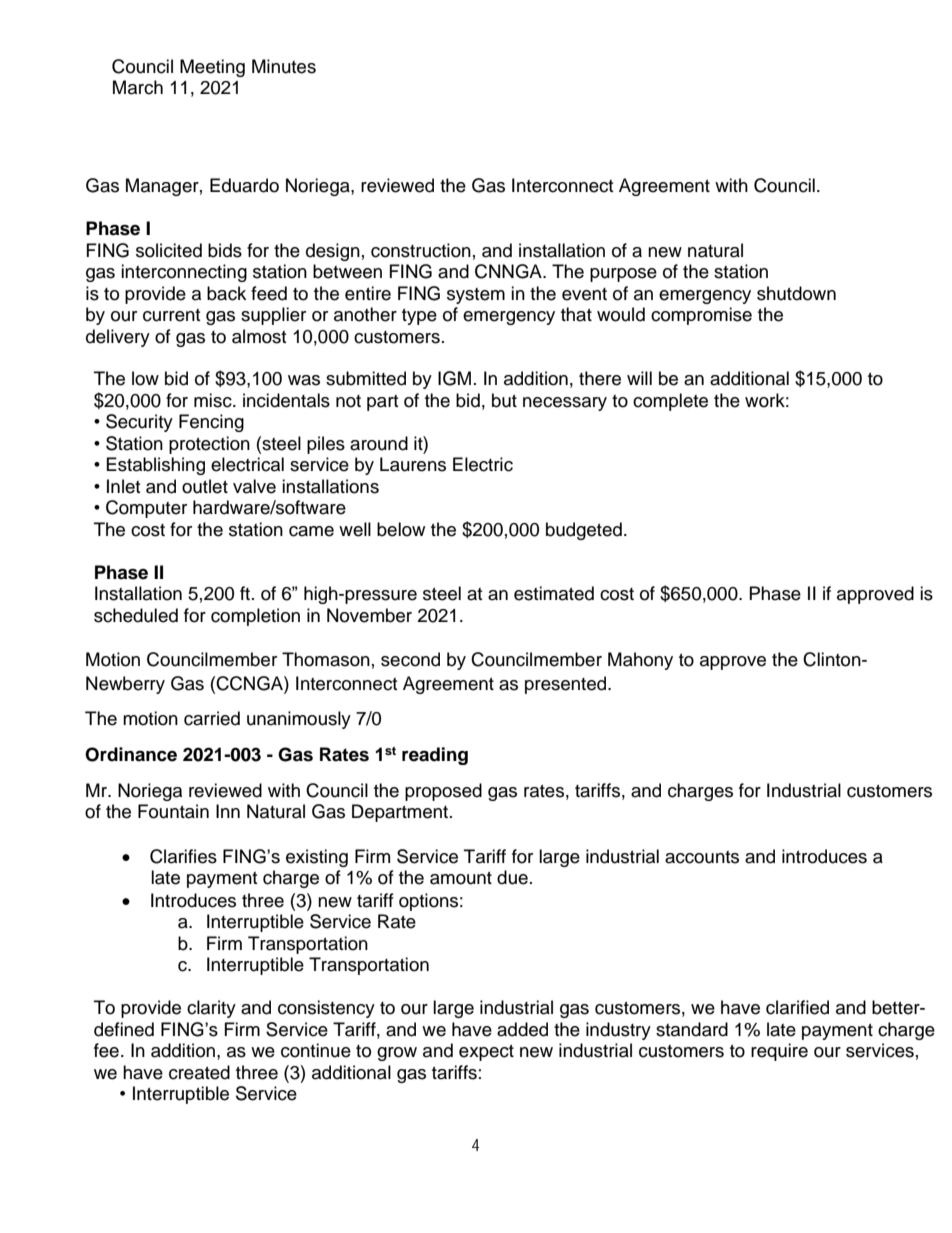 Image resolution: width=952 pixels, height=1233 pixels. What do you see at coordinates (454, 378) in the screenshot?
I see `IGM` at bounding box center [454, 378].
